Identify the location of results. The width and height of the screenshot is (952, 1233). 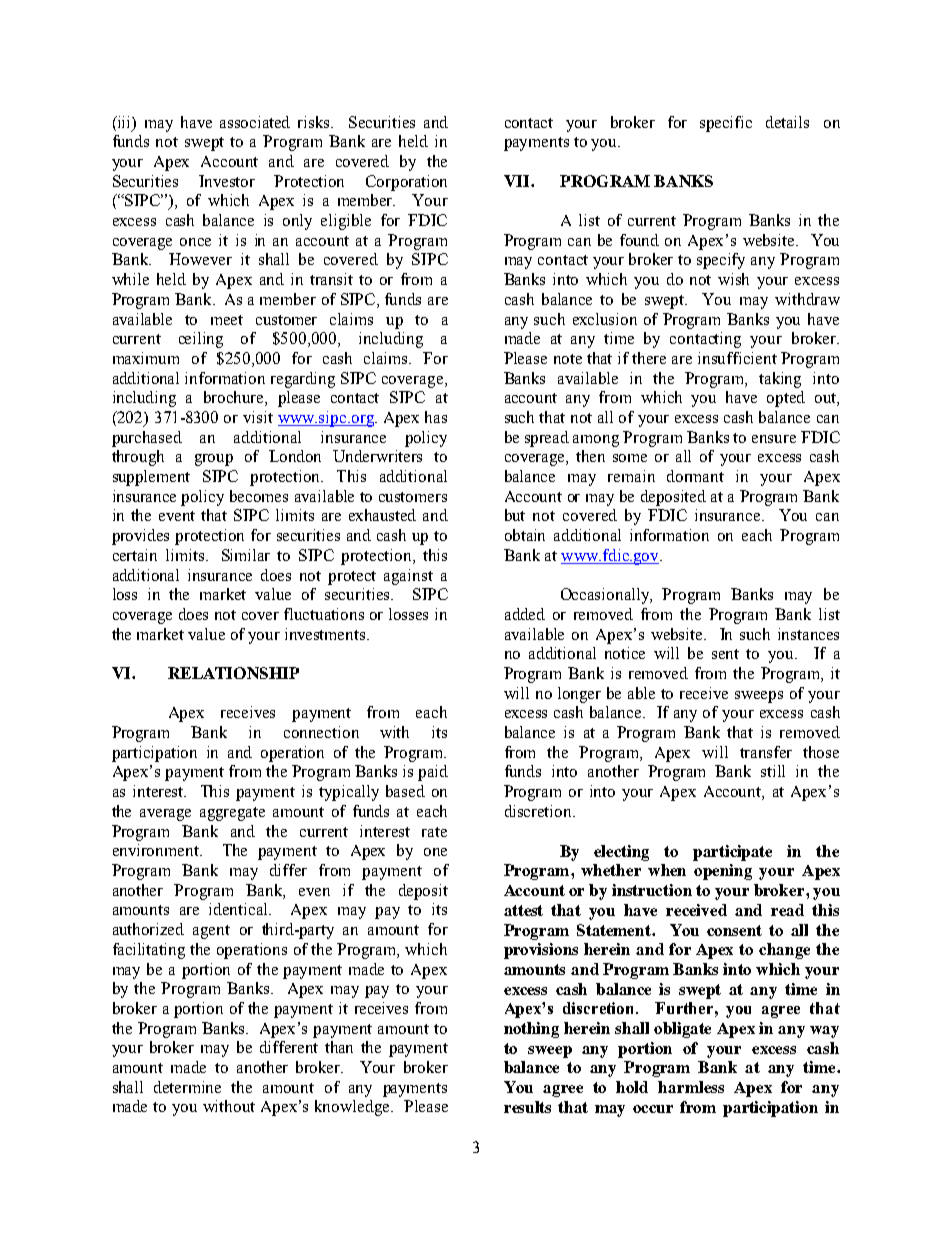
(527, 1107).
